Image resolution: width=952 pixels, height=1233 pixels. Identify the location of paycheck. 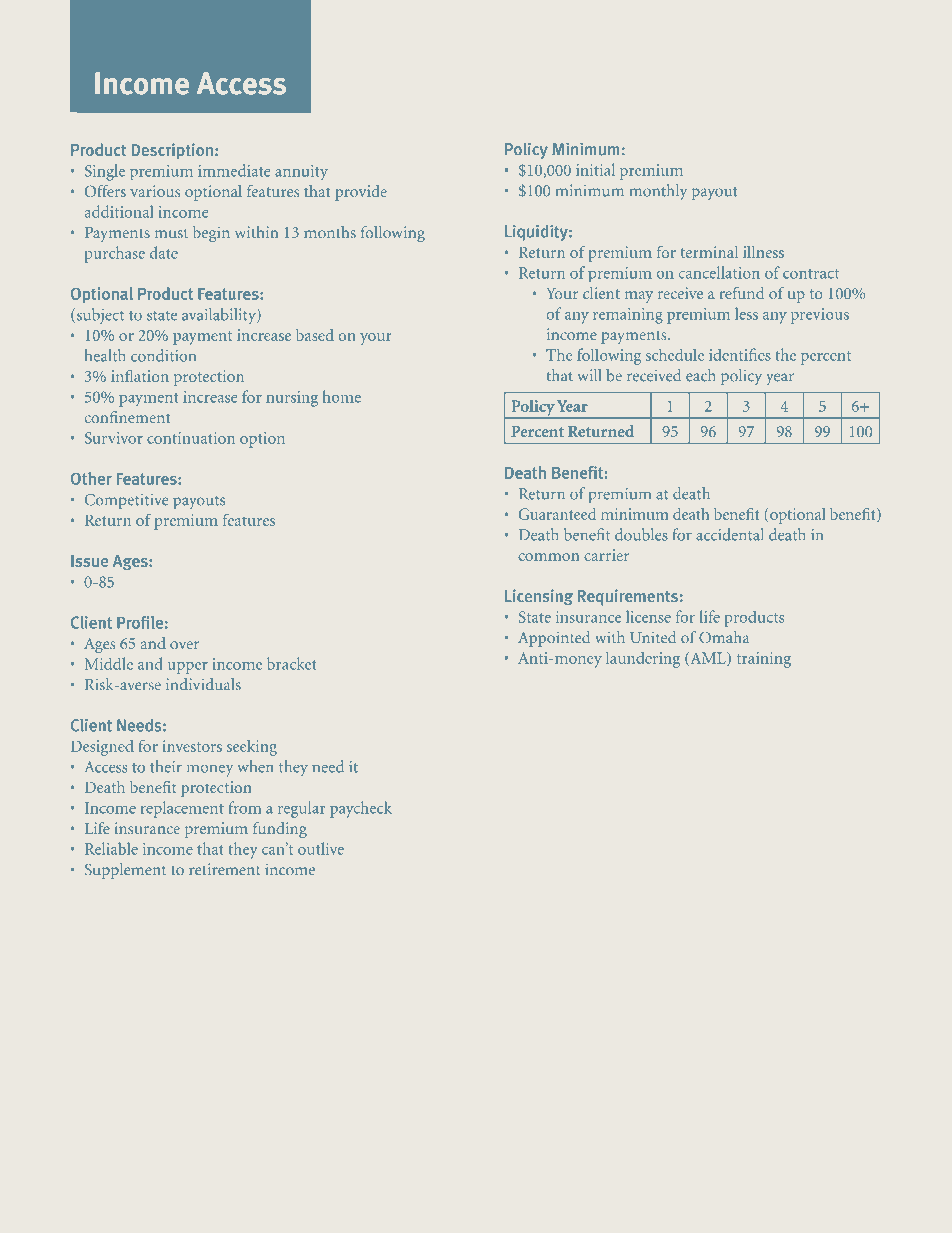
(361, 809).
